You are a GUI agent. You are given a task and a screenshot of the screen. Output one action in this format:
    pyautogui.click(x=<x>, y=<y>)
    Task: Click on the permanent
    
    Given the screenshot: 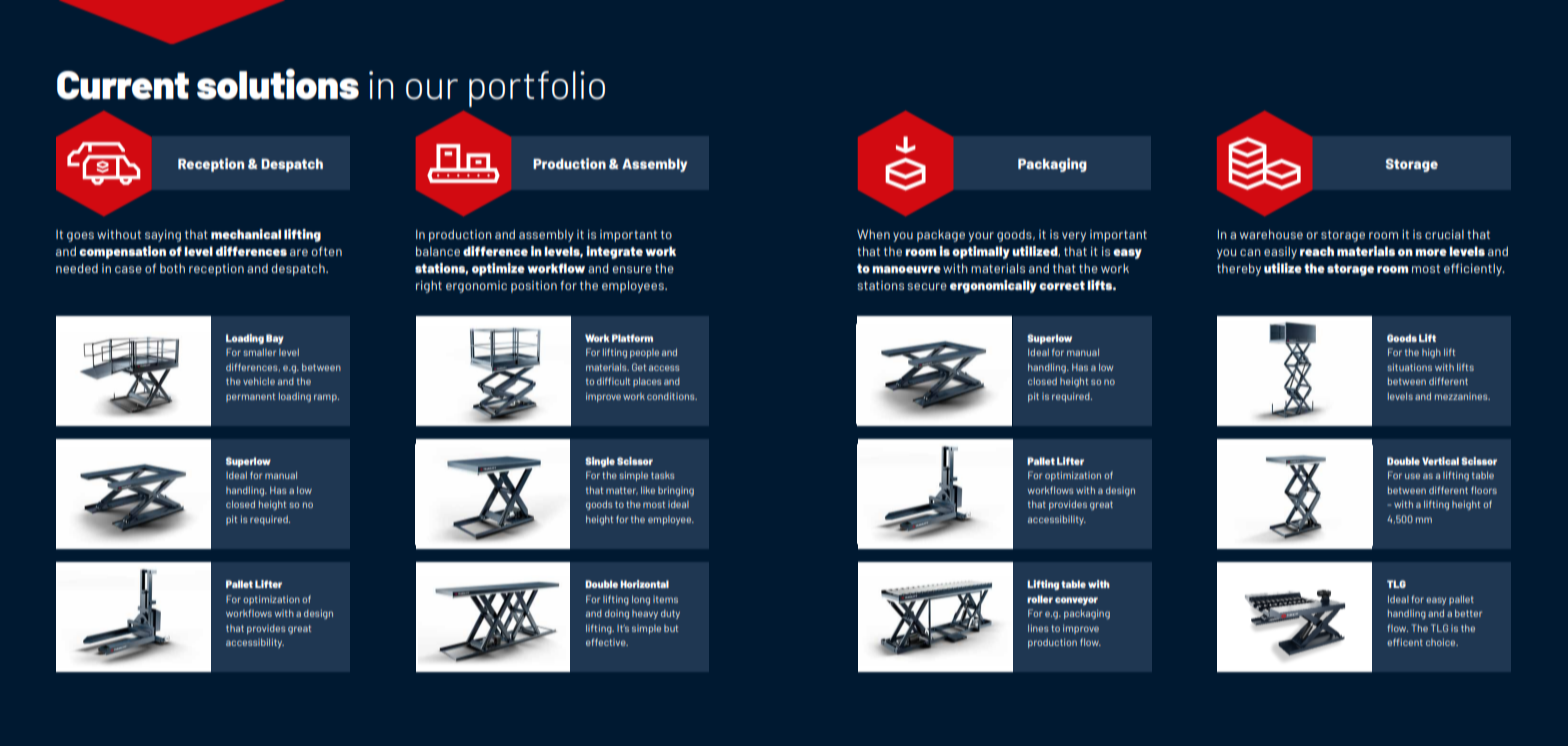 What is the action you would take?
    pyautogui.click(x=250, y=397)
